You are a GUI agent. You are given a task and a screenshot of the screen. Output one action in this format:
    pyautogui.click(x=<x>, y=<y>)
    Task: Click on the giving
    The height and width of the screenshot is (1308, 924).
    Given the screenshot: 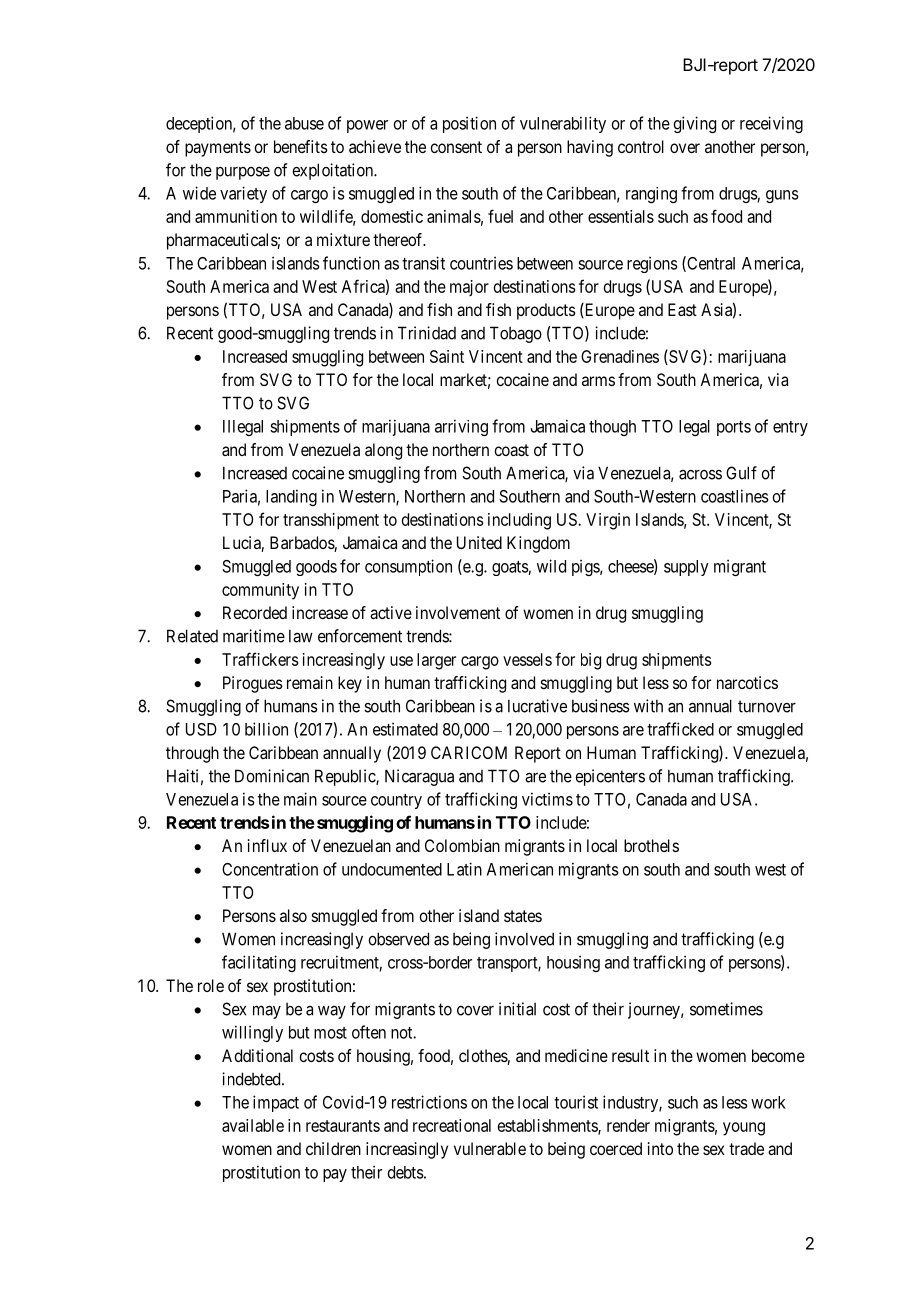 What is the action you would take?
    pyautogui.click(x=694, y=124)
